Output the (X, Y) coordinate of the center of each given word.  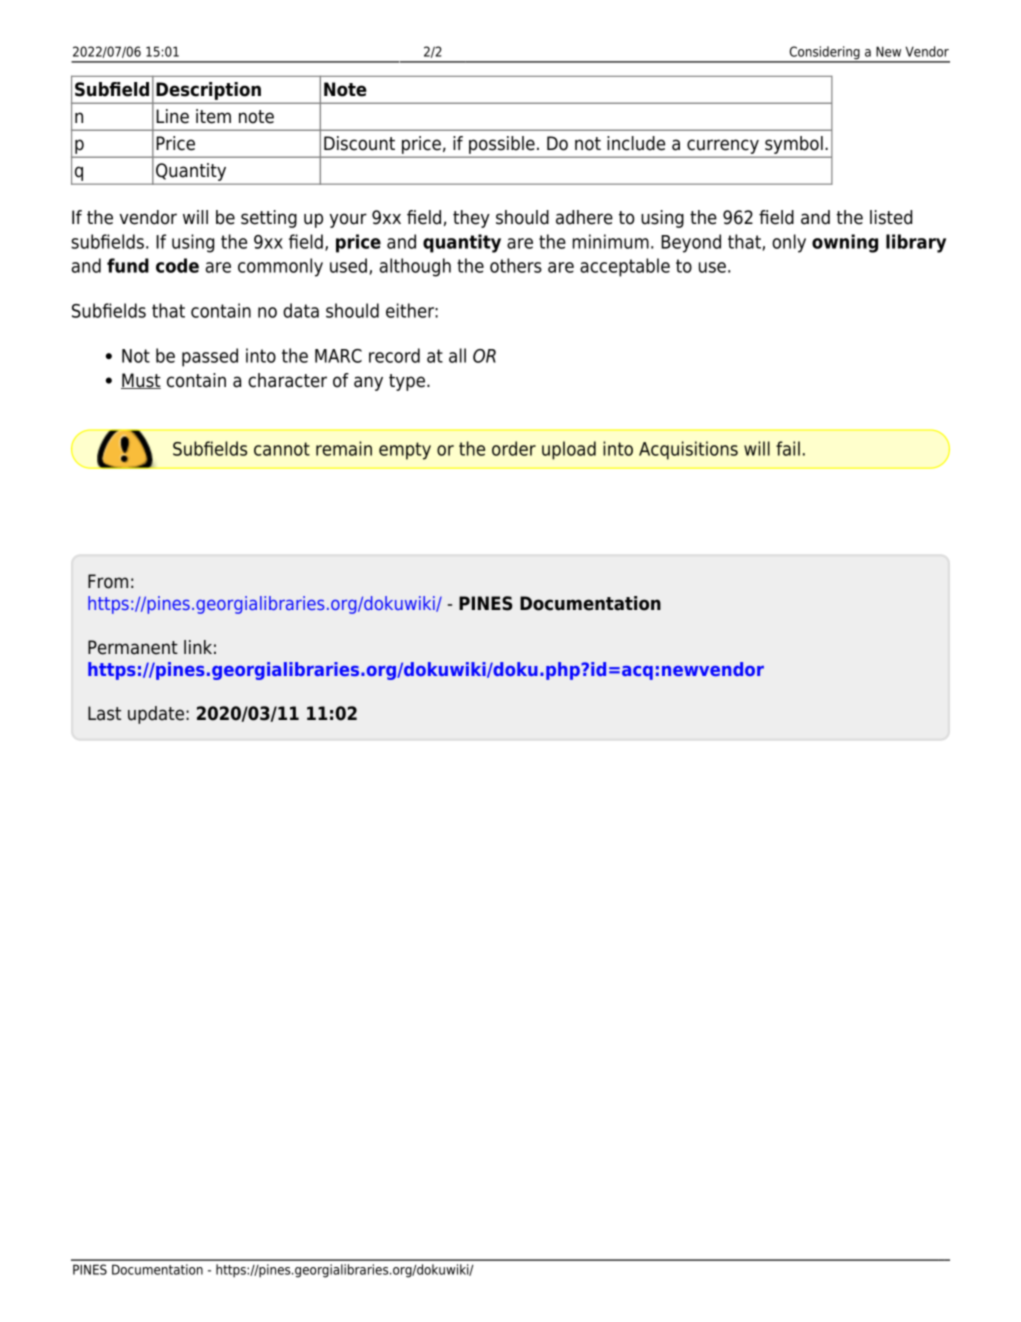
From (108, 581)
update (156, 715)
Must (141, 381)
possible (502, 145)
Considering (824, 54)
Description (208, 91)
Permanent (133, 647)
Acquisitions (688, 450)
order (514, 448)
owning (845, 243)
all (457, 355)
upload (569, 450)
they (471, 219)
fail (788, 448)
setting (269, 219)
